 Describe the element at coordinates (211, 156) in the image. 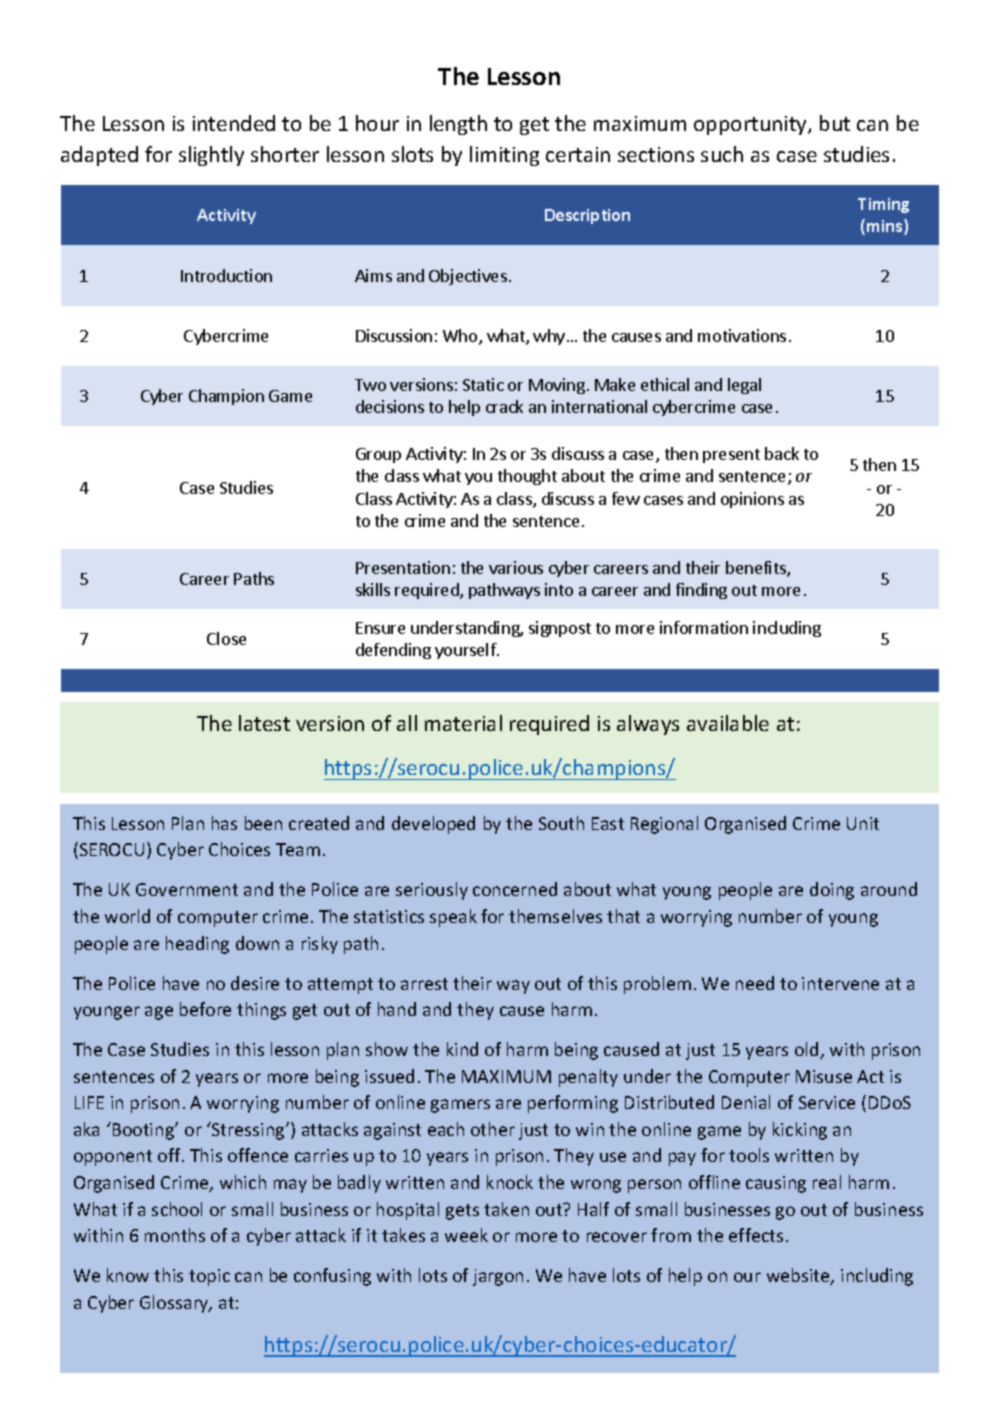

I see `slightly` at that location.
